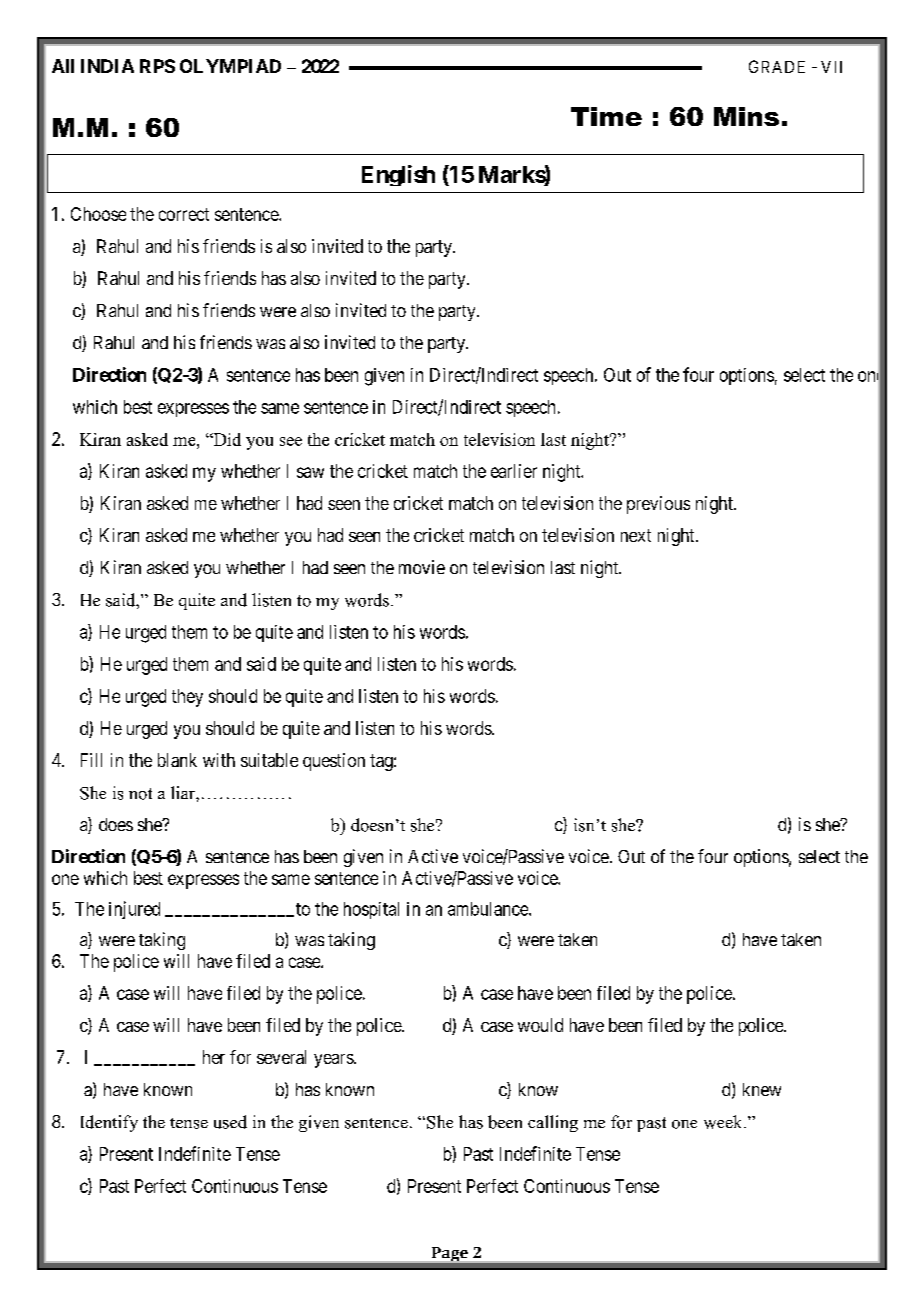 Image resolution: width=924 pixels, height=1307 pixels. I want to click on would, so click(540, 1025).
